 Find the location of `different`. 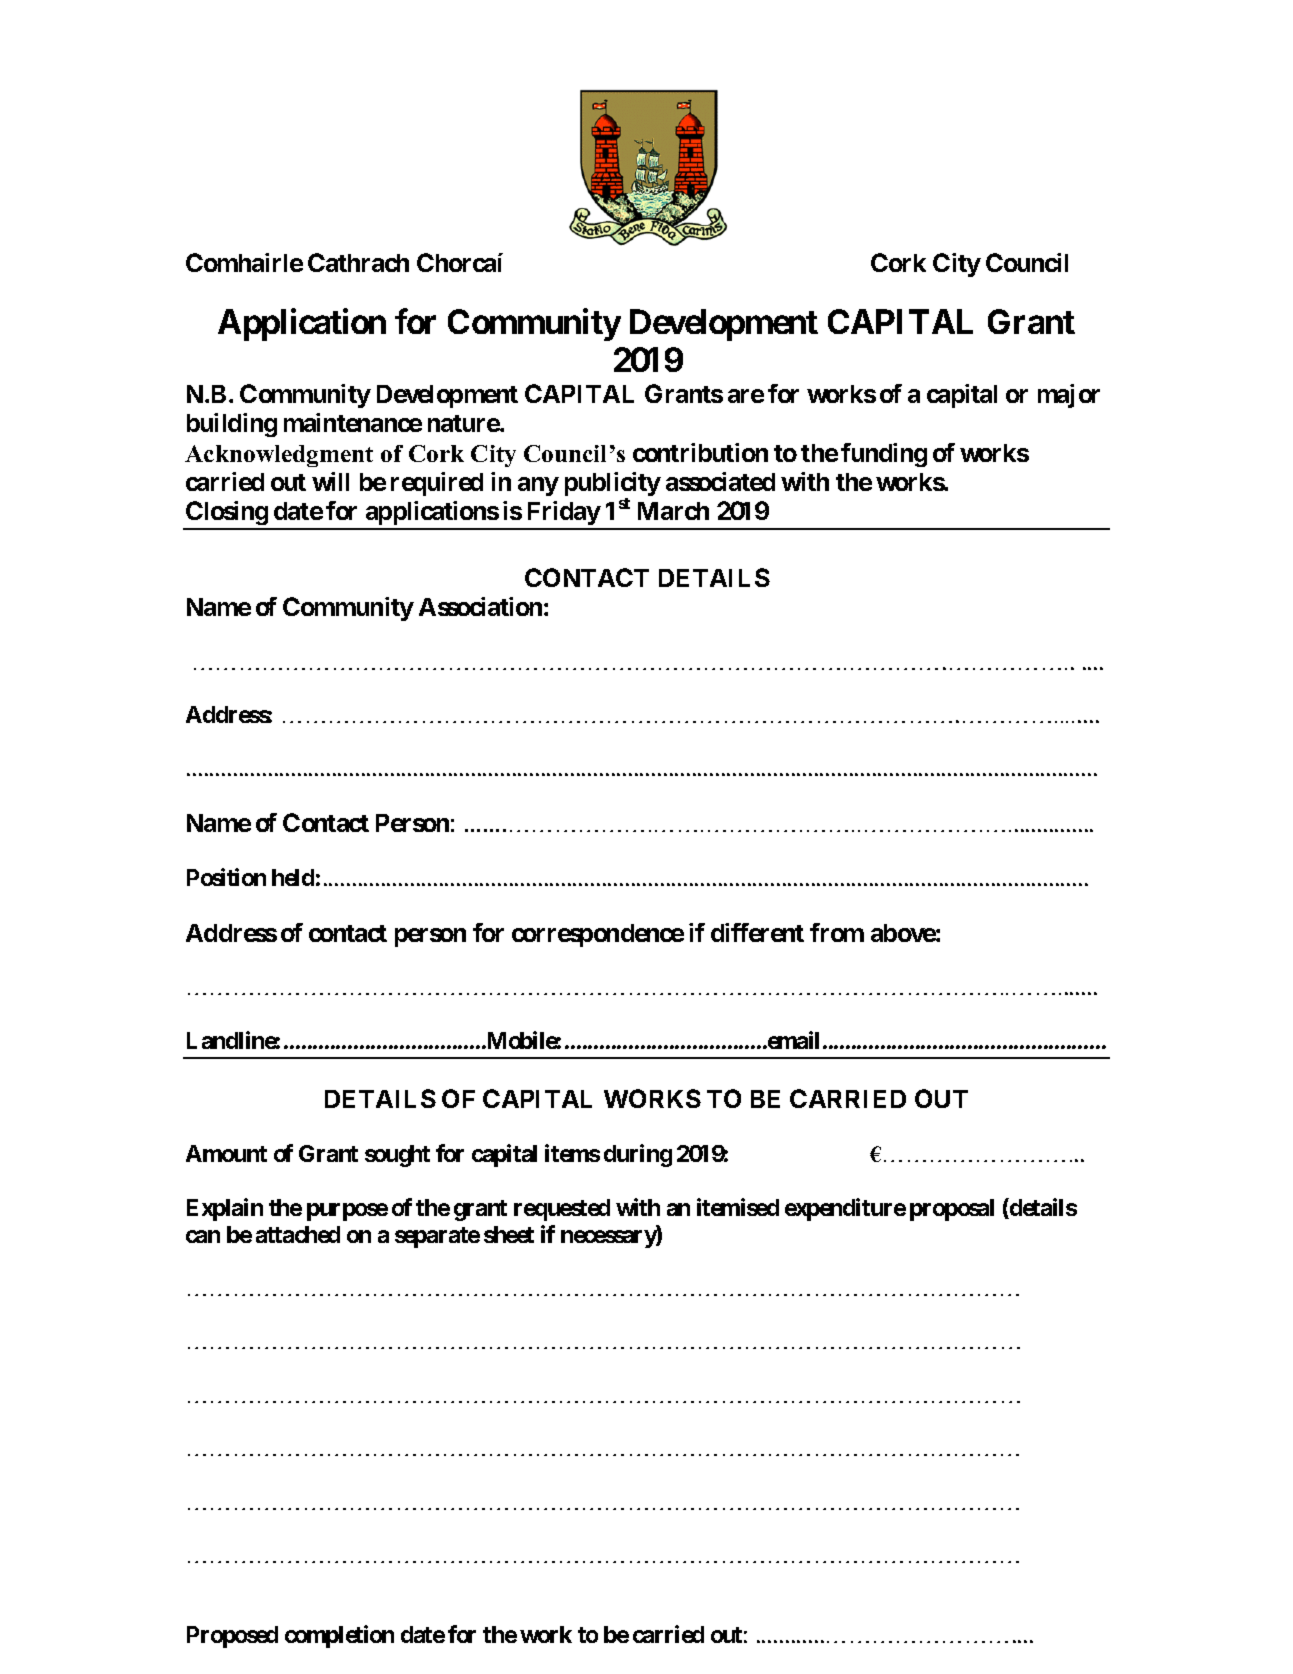

different is located at coordinates (757, 932).
